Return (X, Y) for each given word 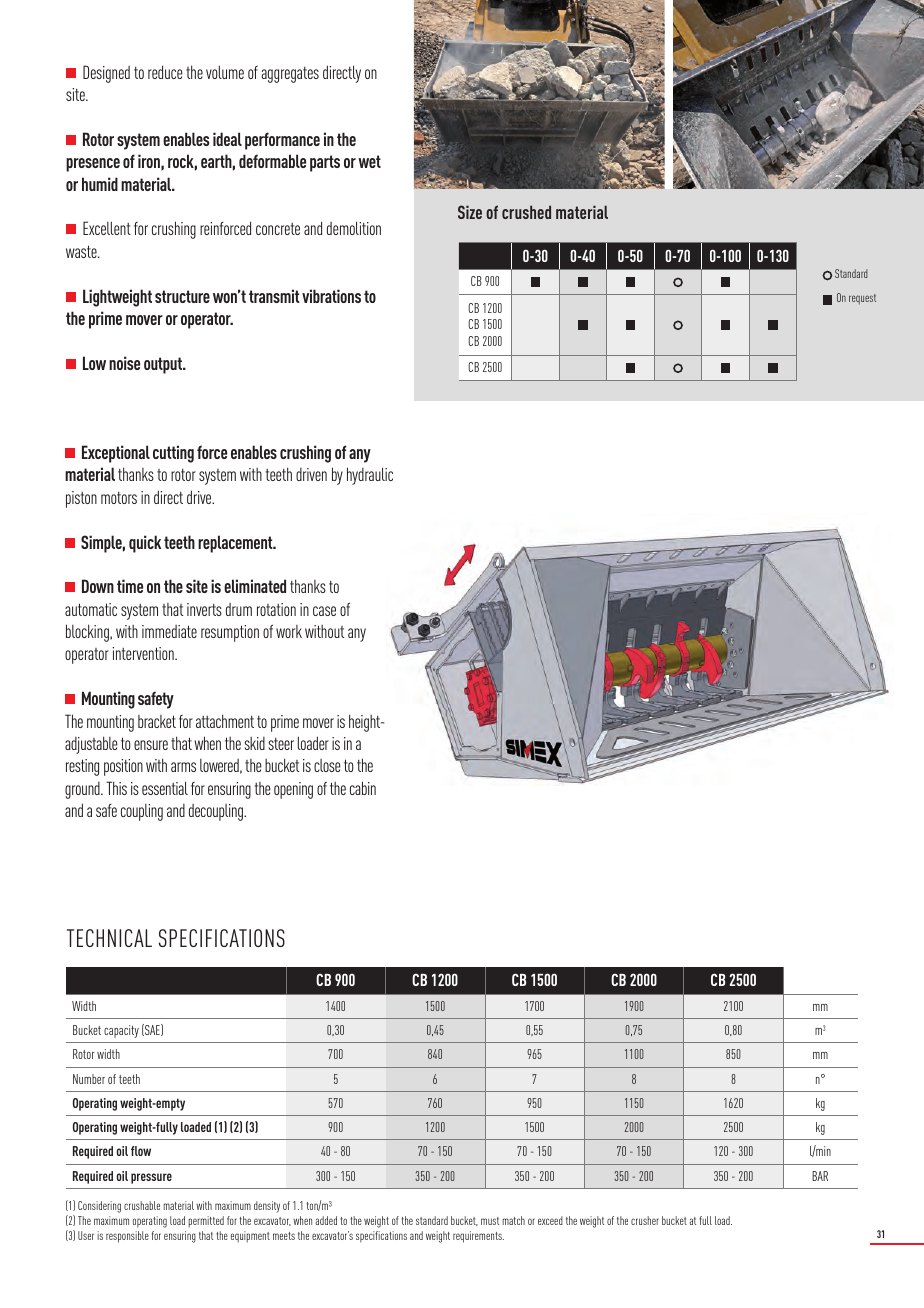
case (324, 611)
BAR (820, 1176)
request (862, 299)
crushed (526, 212)
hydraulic (370, 476)
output (164, 365)
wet (369, 161)
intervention (144, 653)
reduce (165, 72)
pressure (151, 1178)
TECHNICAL (109, 938)
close (327, 765)
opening (293, 790)
